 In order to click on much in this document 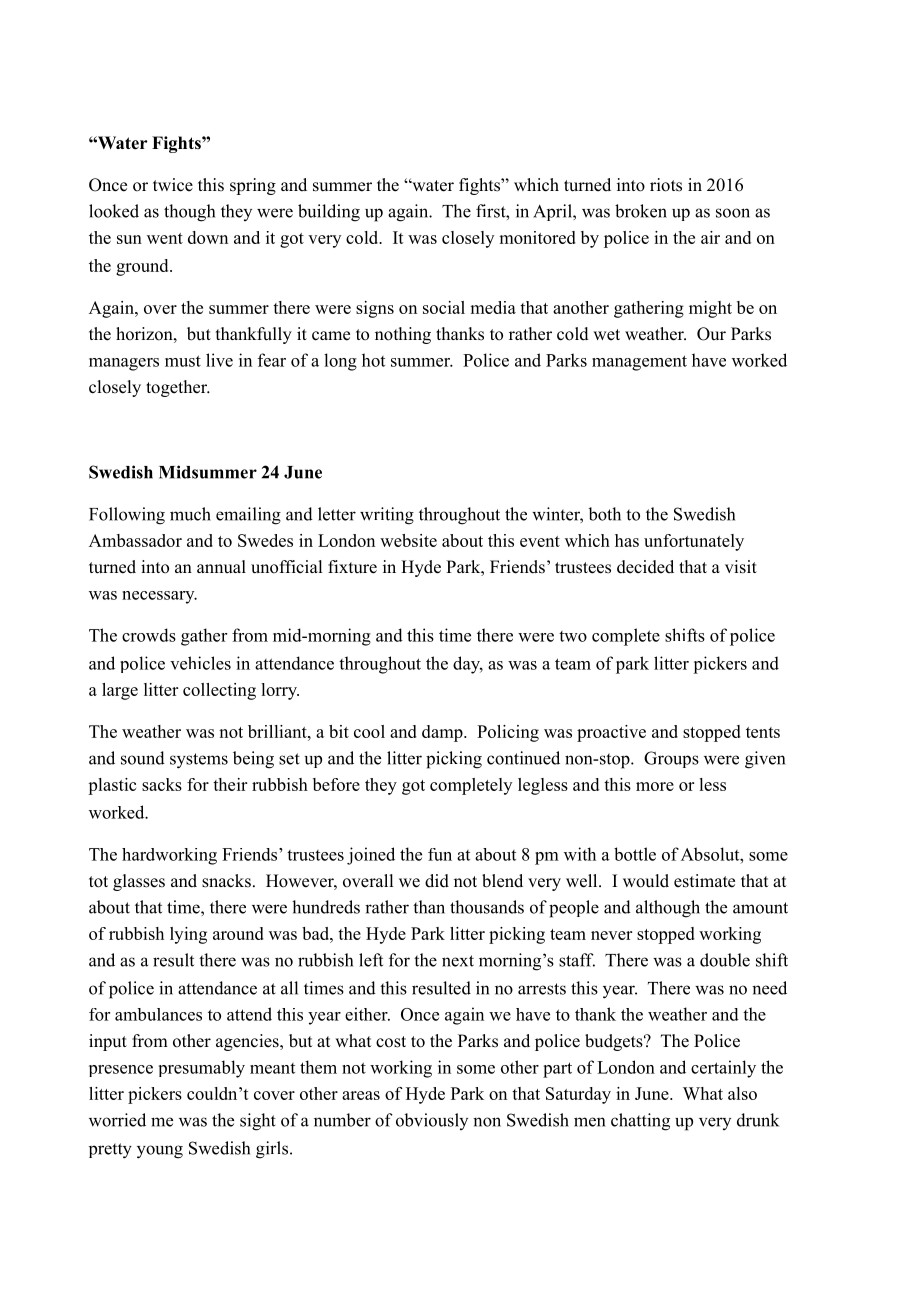, I will do `click(190, 514)`.
